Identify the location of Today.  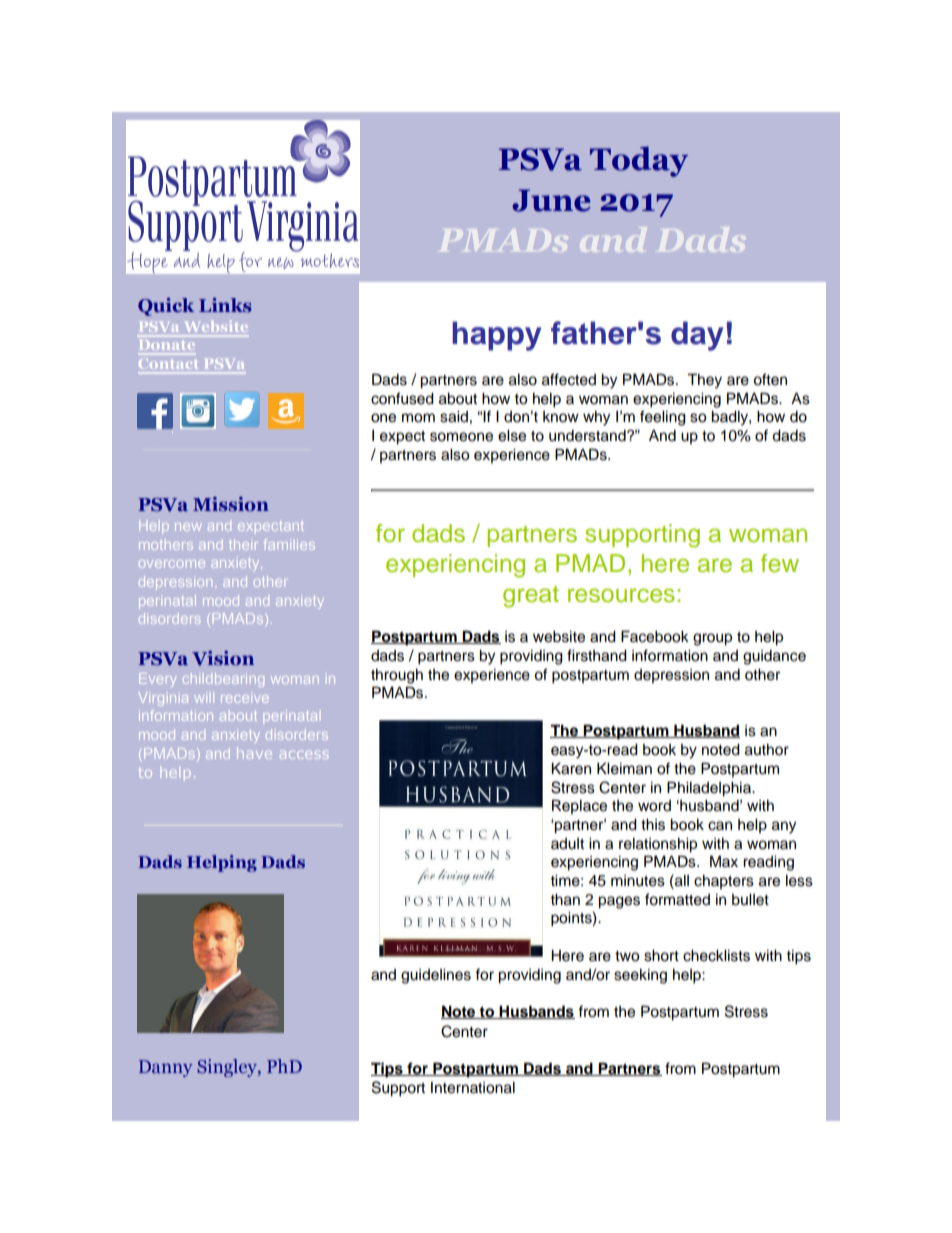
(639, 161).
